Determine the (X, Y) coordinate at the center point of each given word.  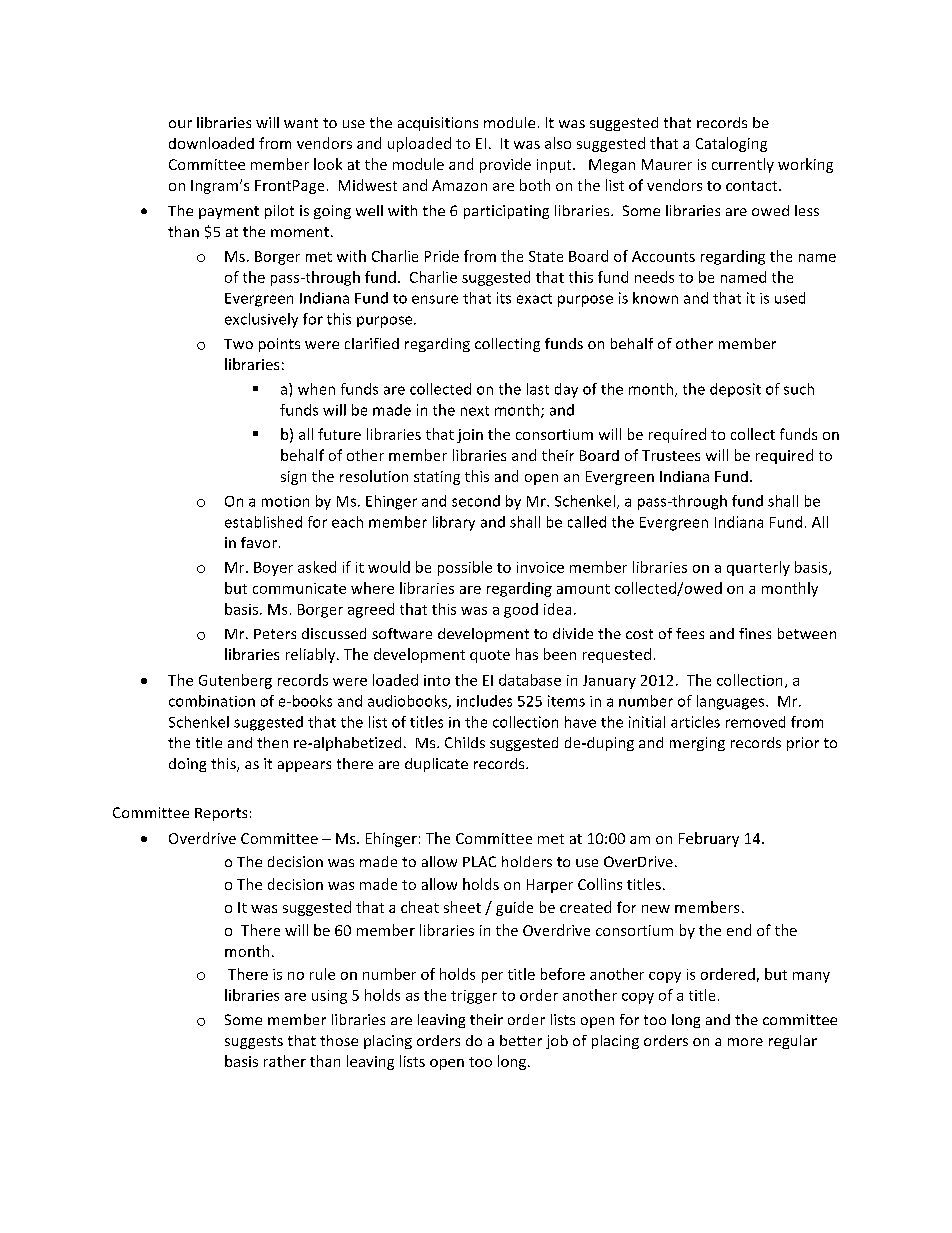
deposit (735, 390)
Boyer (273, 569)
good (521, 610)
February (709, 839)
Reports (221, 814)
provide (505, 165)
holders (527, 861)
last (538, 389)
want (301, 123)
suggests (254, 1042)
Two (238, 344)
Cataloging (731, 144)
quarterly (758, 568)
